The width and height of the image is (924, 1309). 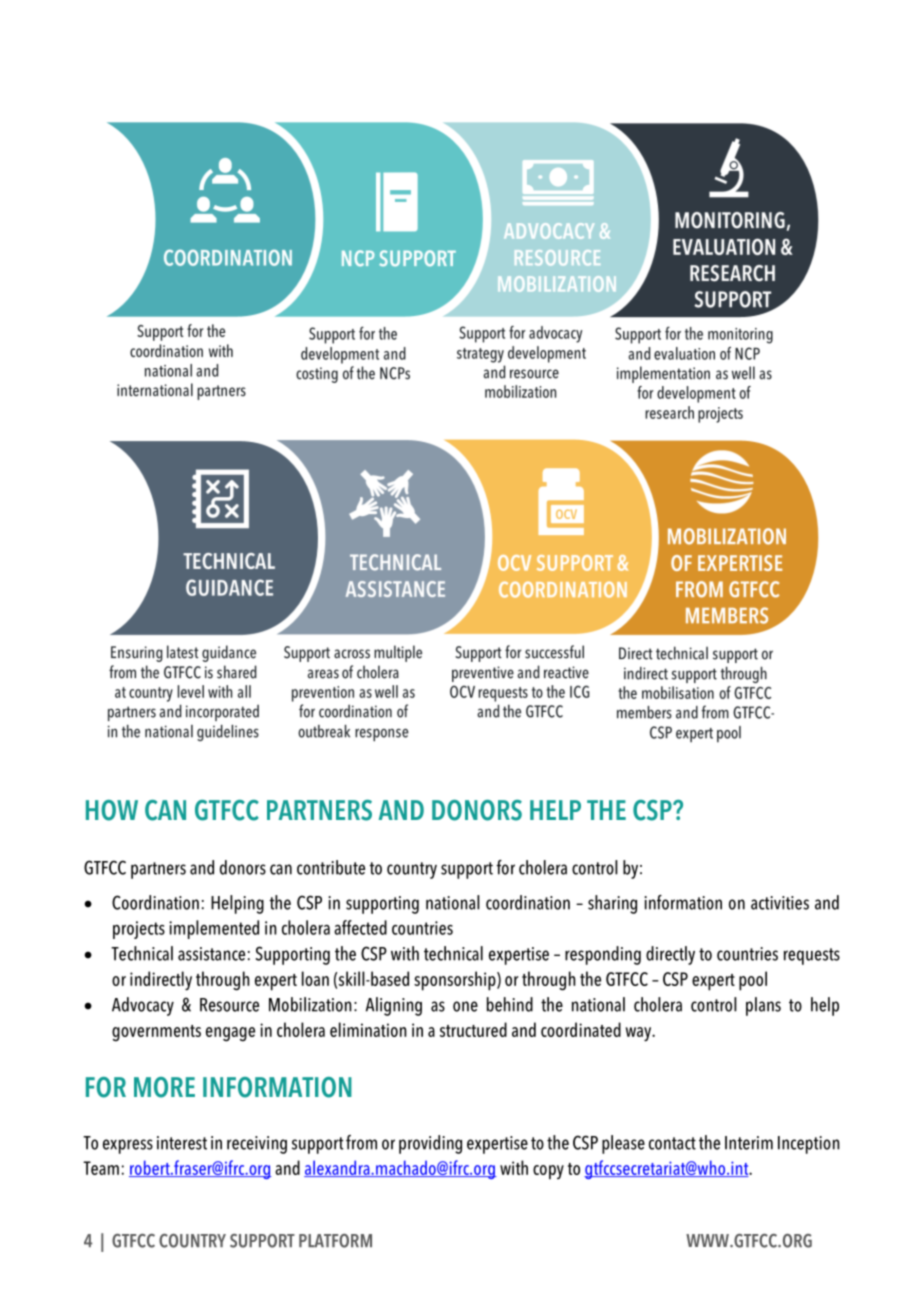 What do you see at coordinates (214, 929) in the image?
I see `implemented` at bounding box center [214, 929].
